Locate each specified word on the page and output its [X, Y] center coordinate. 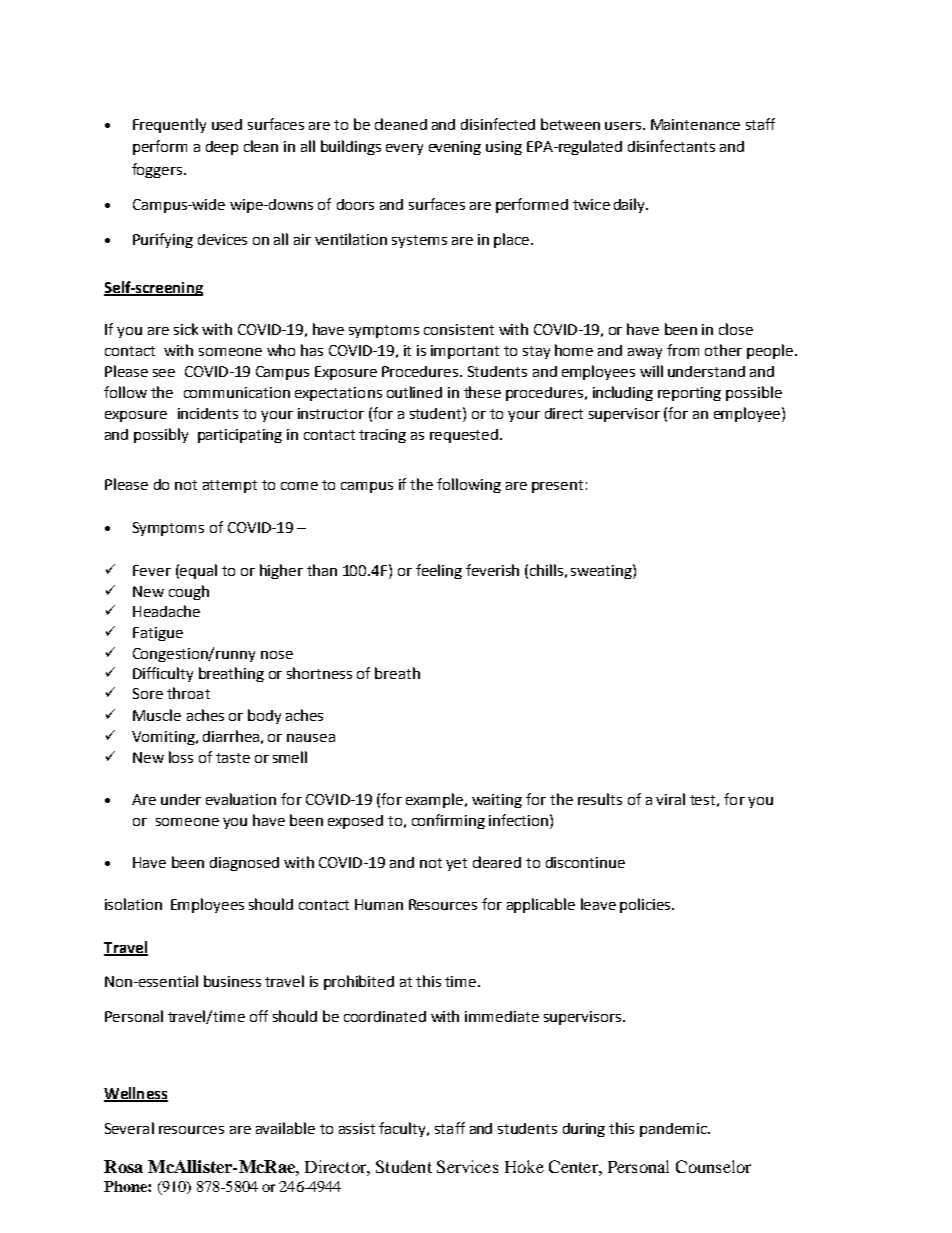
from [683, 350]
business [232, 981]
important [465, 352]
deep [222, 148]
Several [129, 1128]
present [557, 486]
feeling [439, 571]
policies [646, 905]
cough [189, 592]
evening [455, 148]
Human [379, 904]
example [434, 800]
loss [181, 757]
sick [186, 329]
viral [670, 799]
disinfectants [671, 146]
